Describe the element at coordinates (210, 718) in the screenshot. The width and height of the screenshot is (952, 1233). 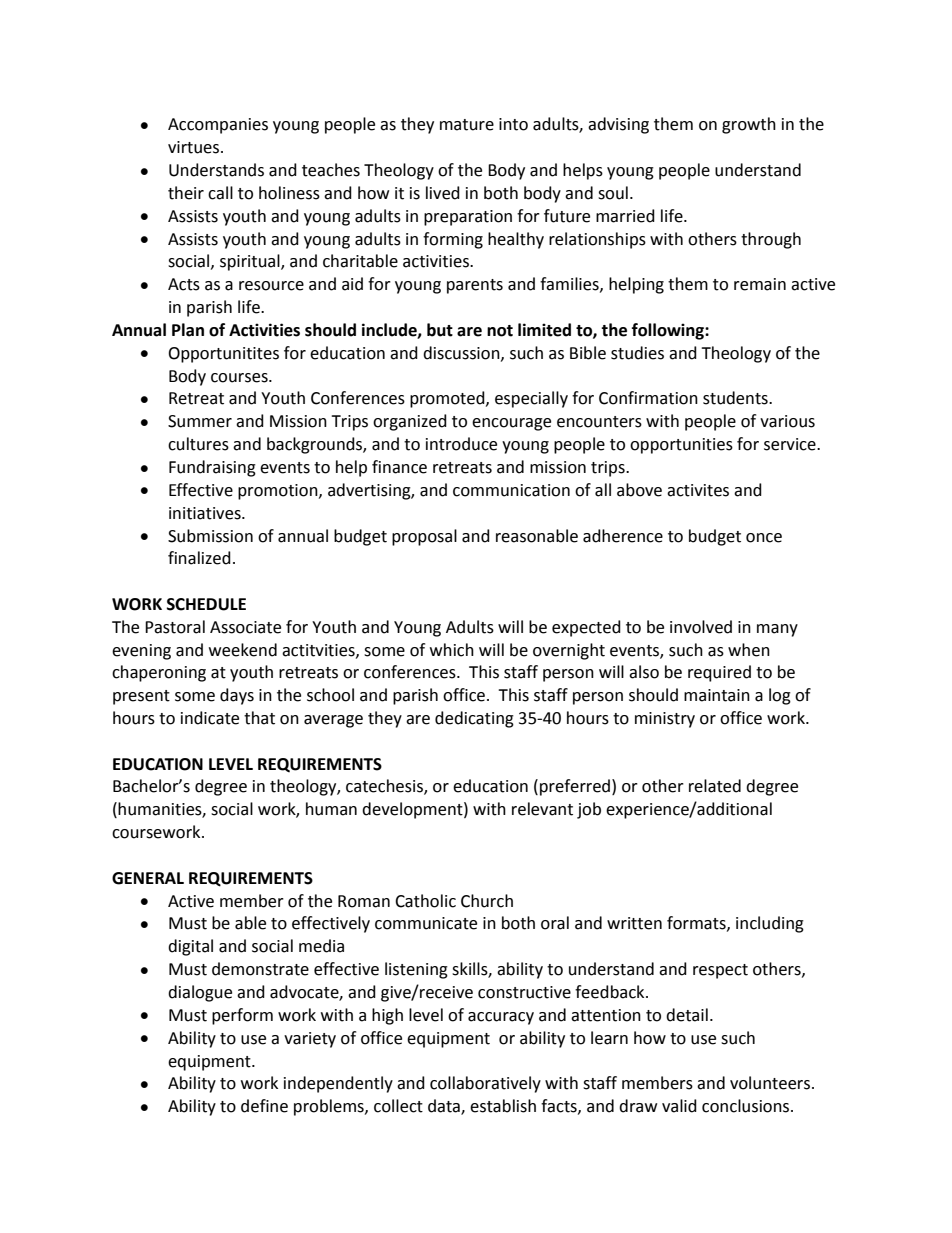
I see `indicate` at that location.
